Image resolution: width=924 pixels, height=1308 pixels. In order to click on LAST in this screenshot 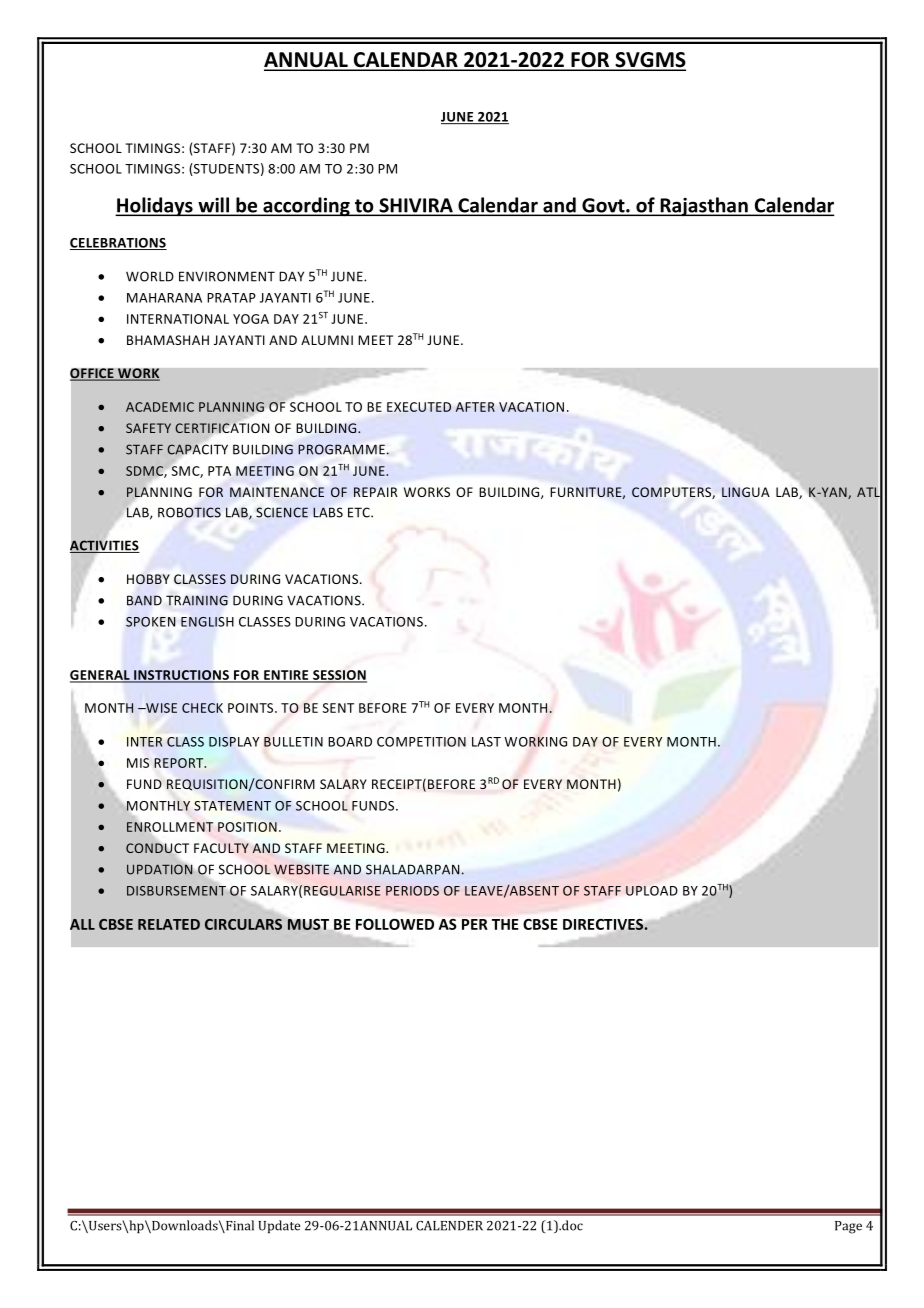, I will do `click(486, 742)`.
